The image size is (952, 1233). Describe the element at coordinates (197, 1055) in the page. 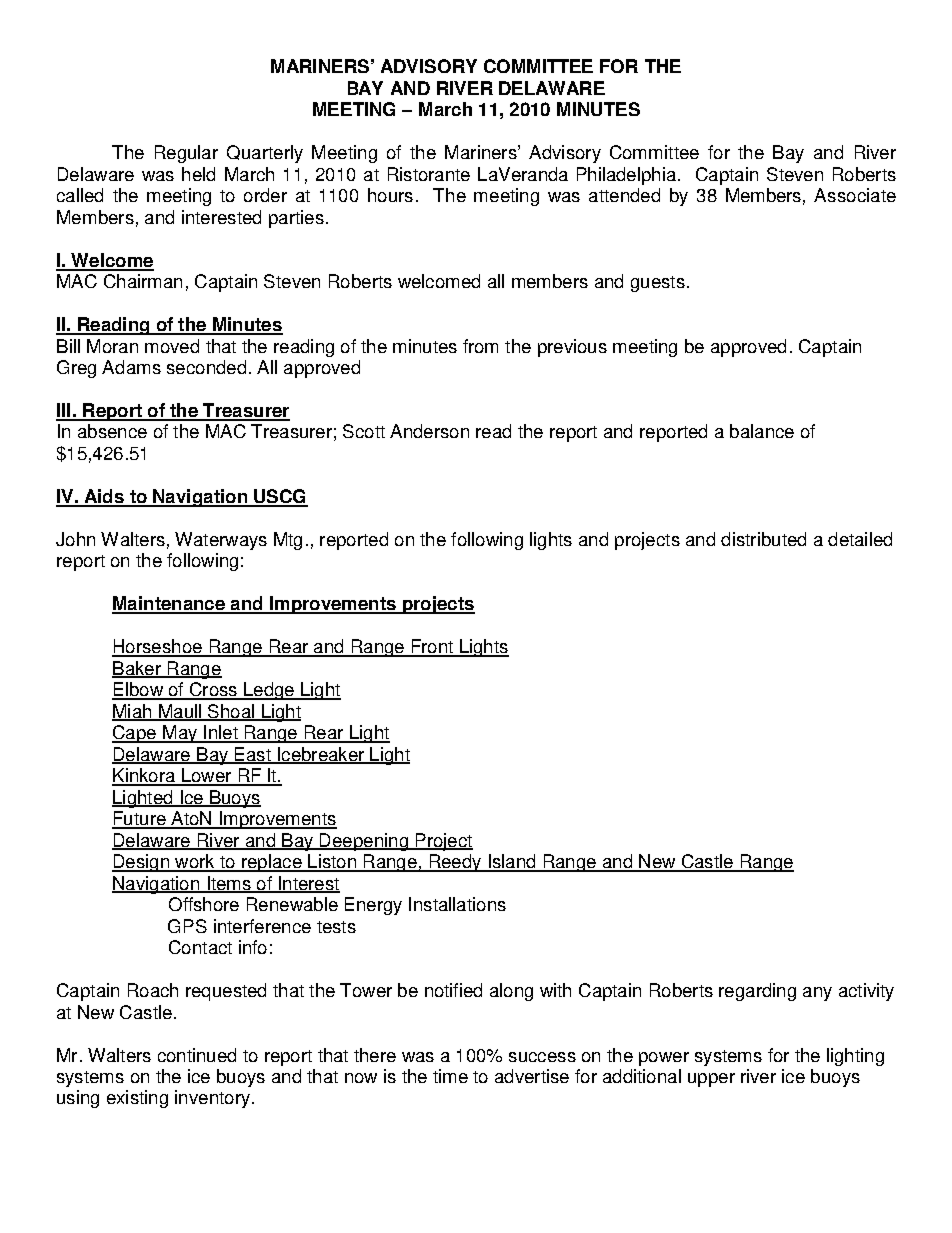

I see `continued` at that location.
